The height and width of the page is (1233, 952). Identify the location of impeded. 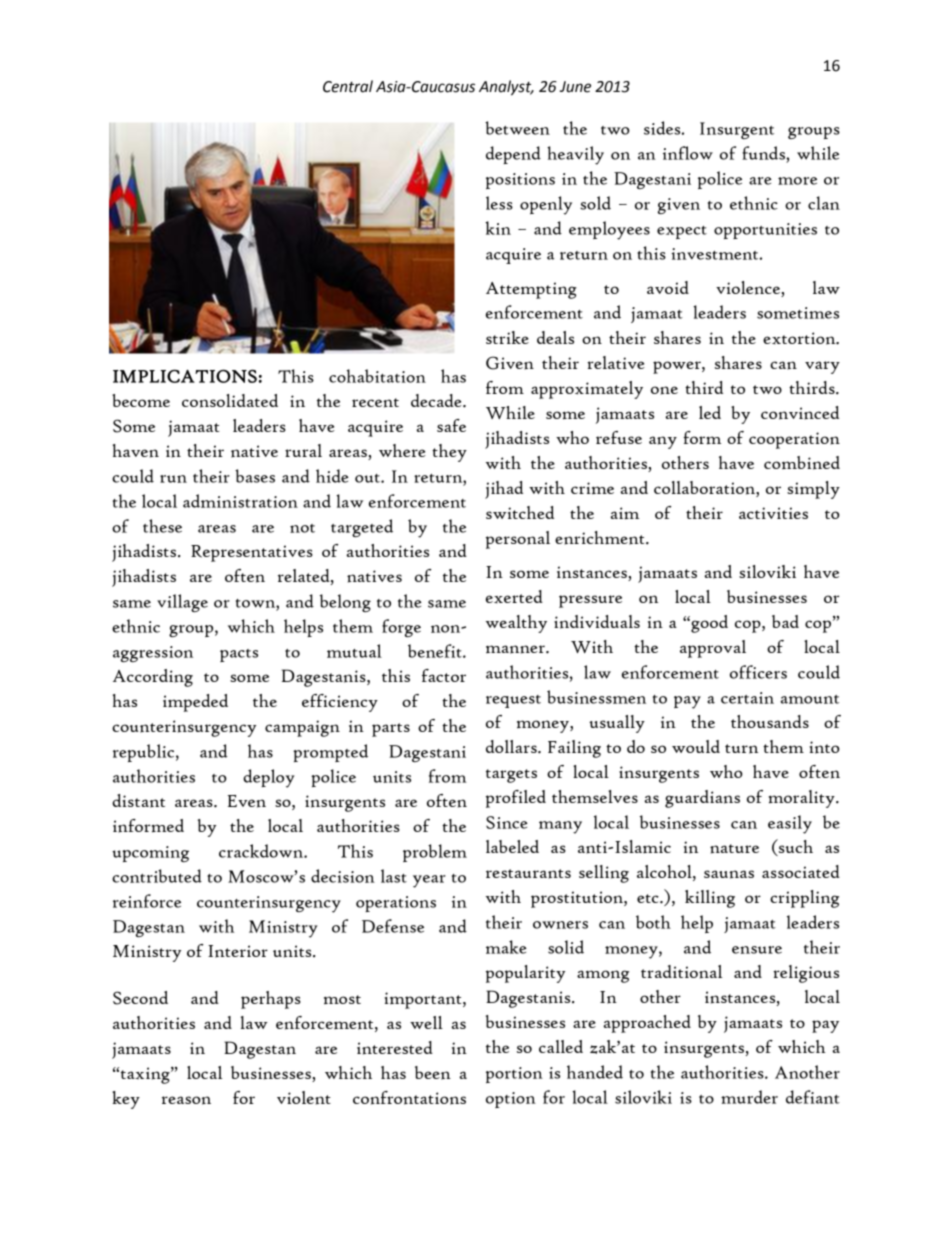
(195, 703).
